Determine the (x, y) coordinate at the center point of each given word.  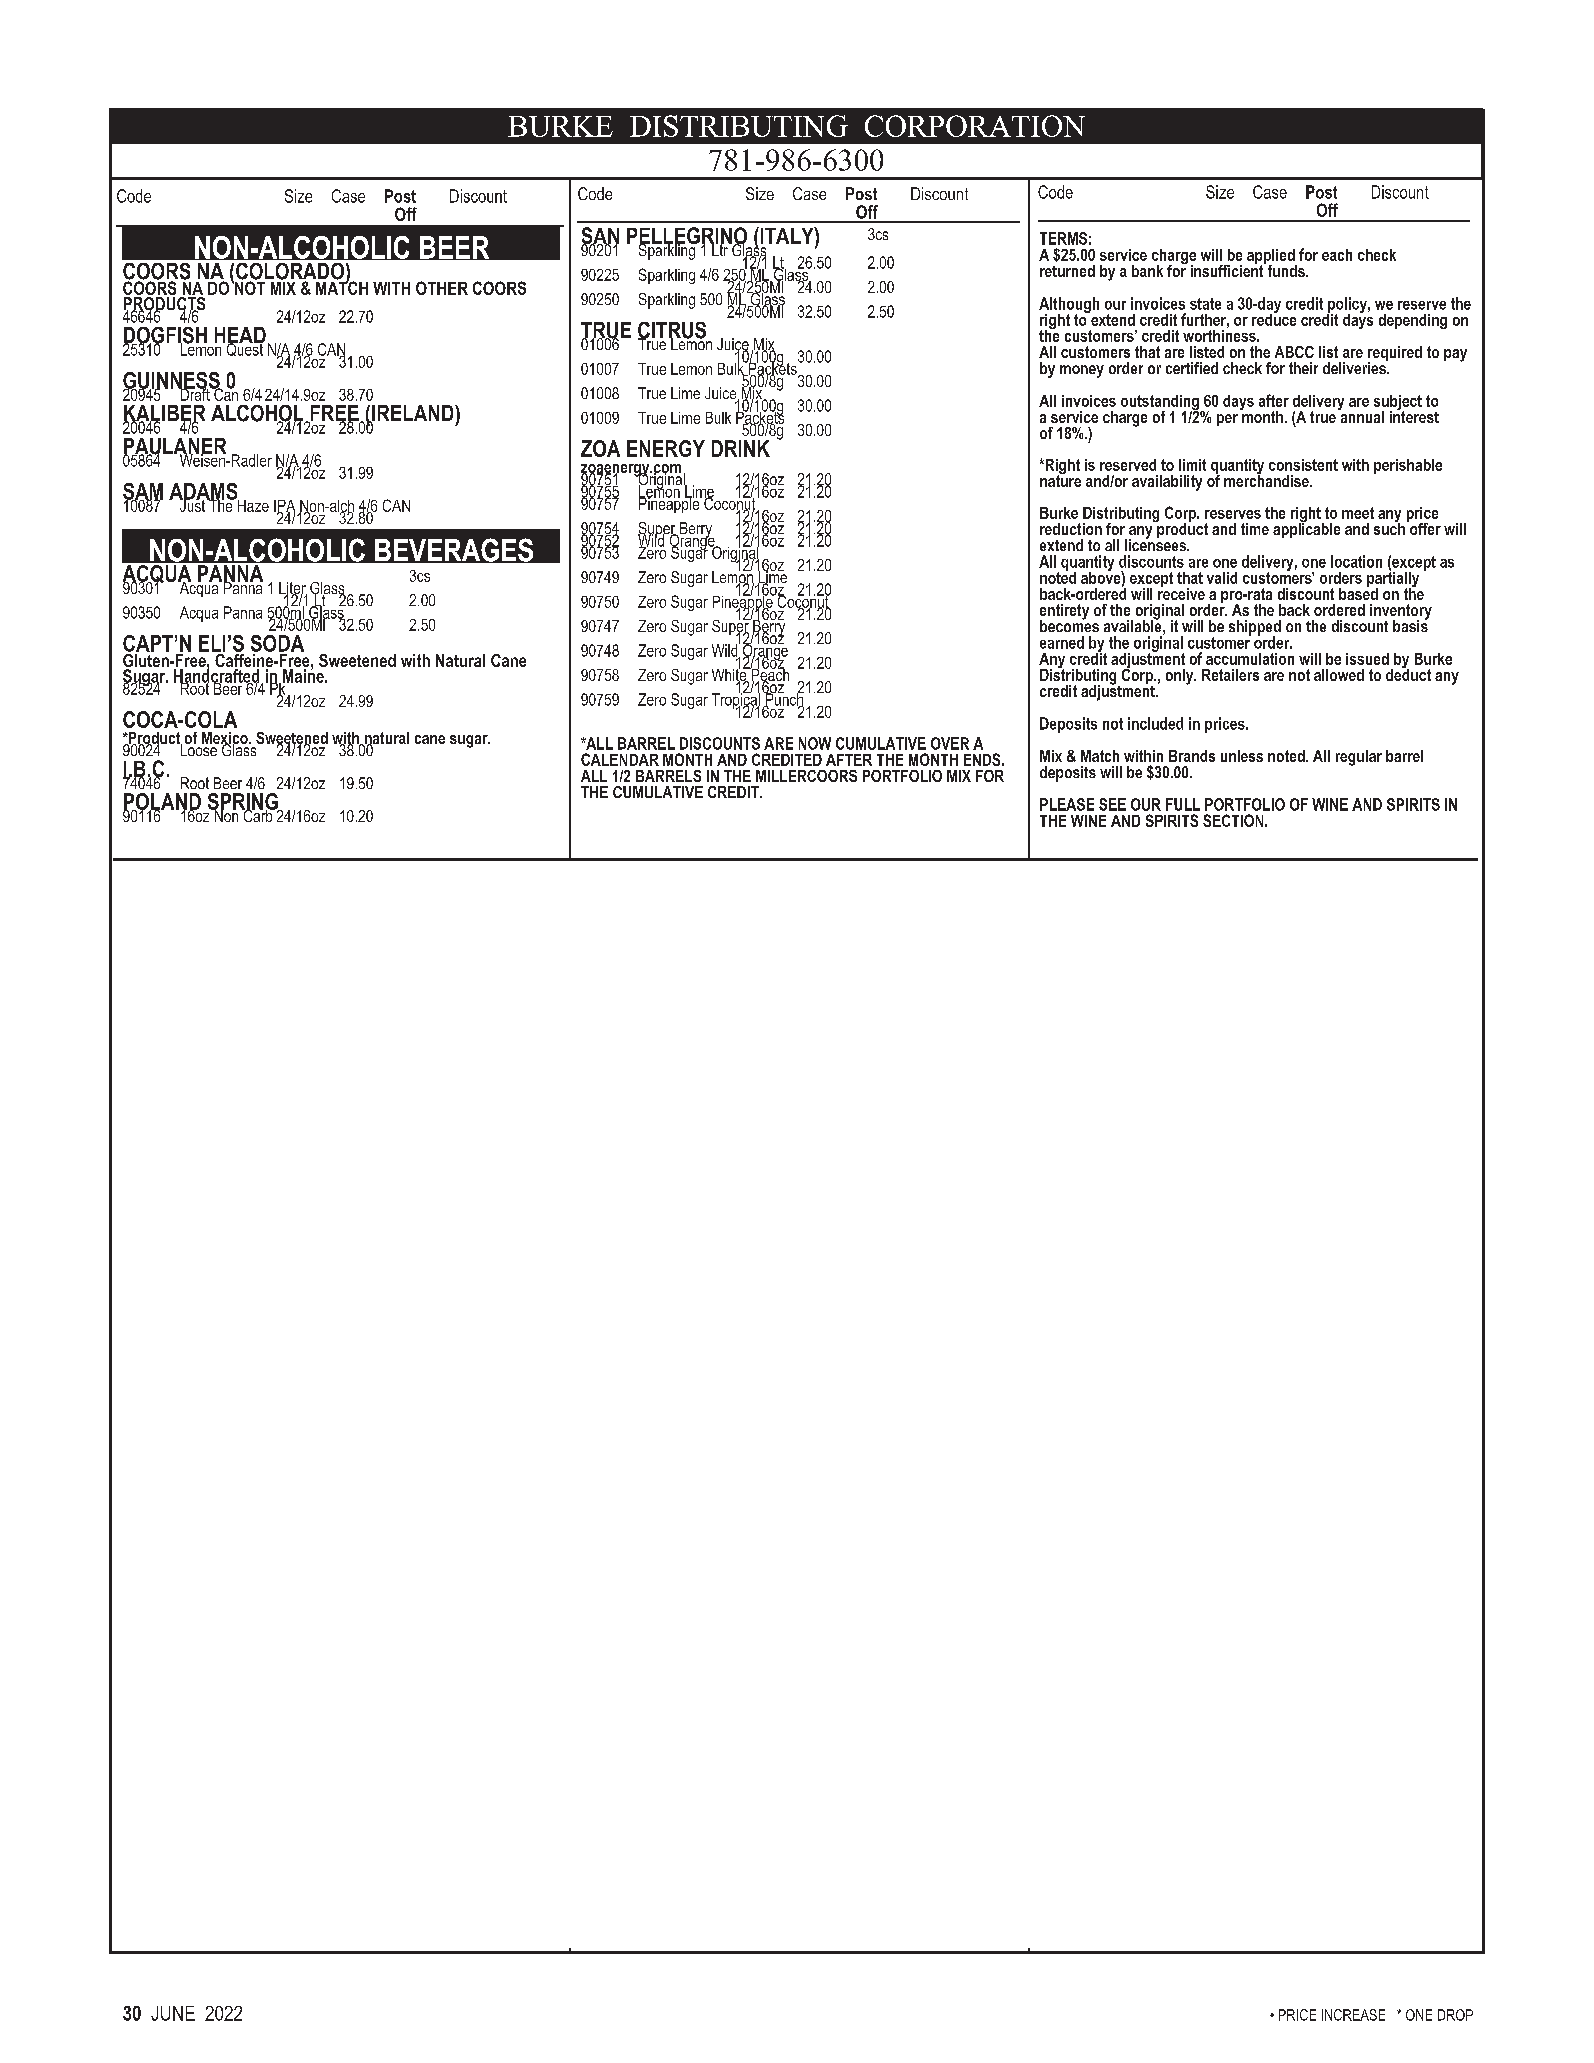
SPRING (244, 803)
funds (1286, 269)
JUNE (173, 2013)
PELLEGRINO (687, 237)
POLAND (162, 803)
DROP (1455, 2015)
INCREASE (1353, 2015)
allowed (1339, 675)
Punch (783, 699)
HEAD (240, 336)
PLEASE (1067, 804)
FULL (1183, 804)
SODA (277, 643)
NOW (815, 743)
